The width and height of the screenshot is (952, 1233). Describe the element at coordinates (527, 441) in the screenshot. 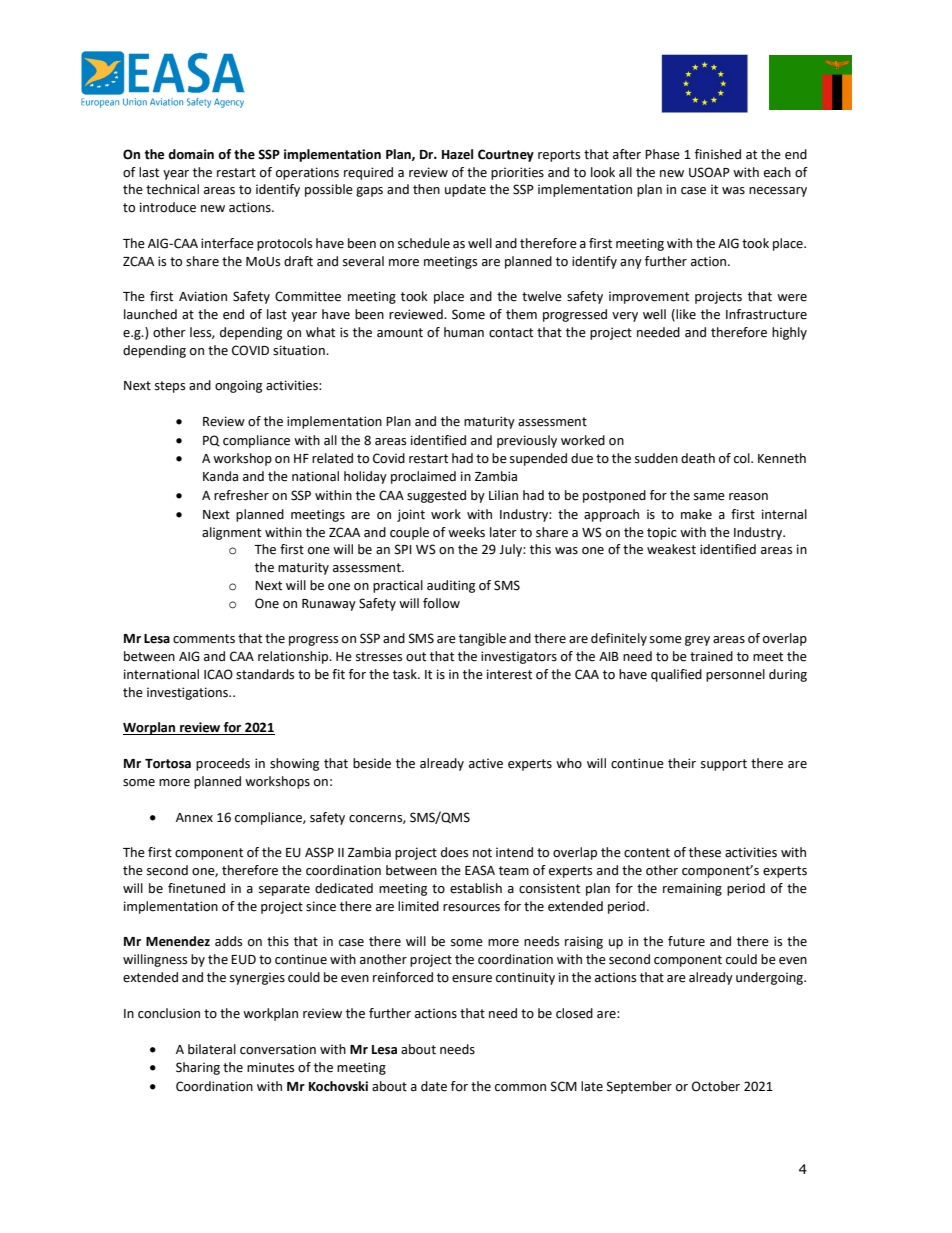

I see `previously` at that location.
